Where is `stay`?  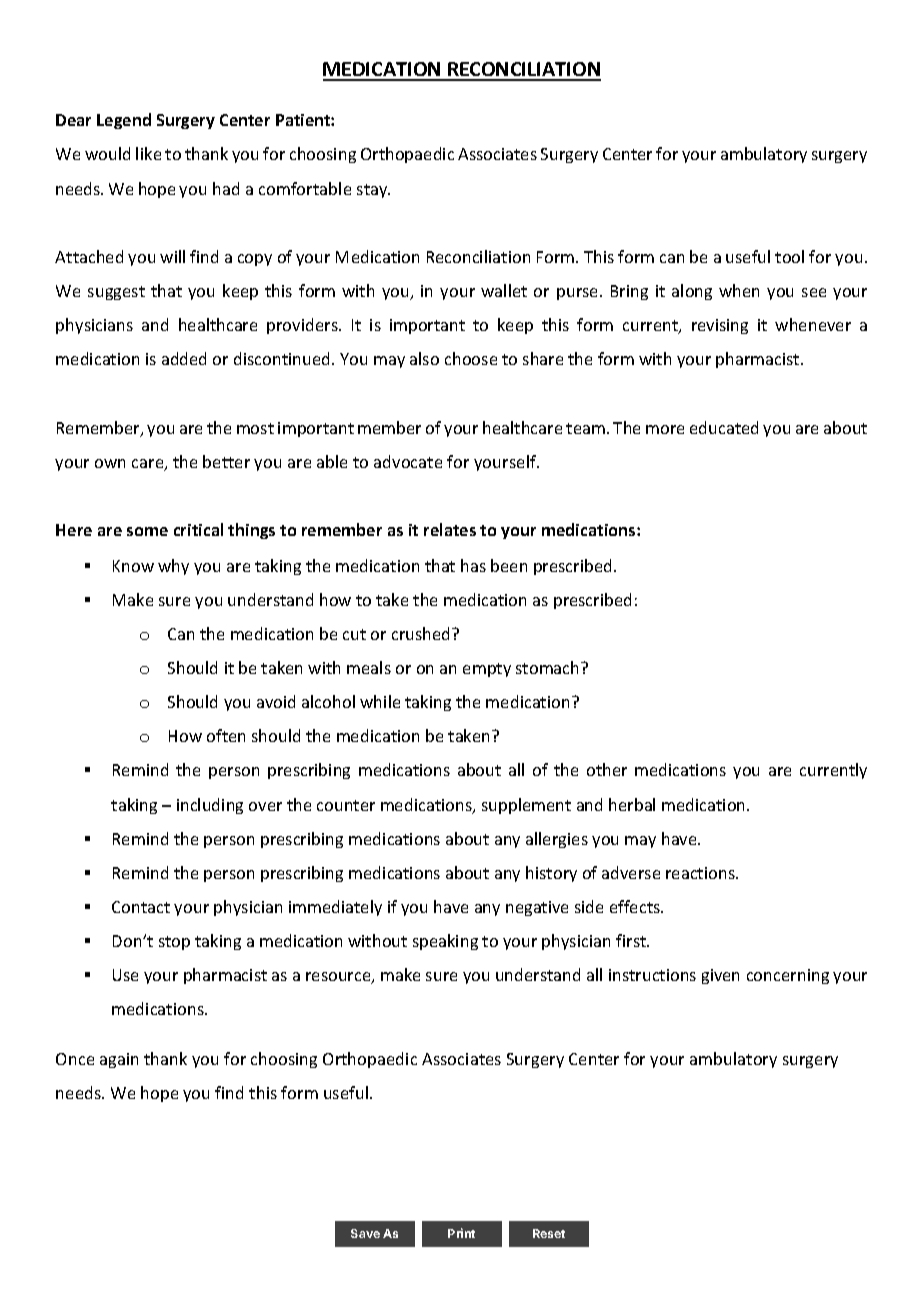
stay is located at coordinates (373, 191).
